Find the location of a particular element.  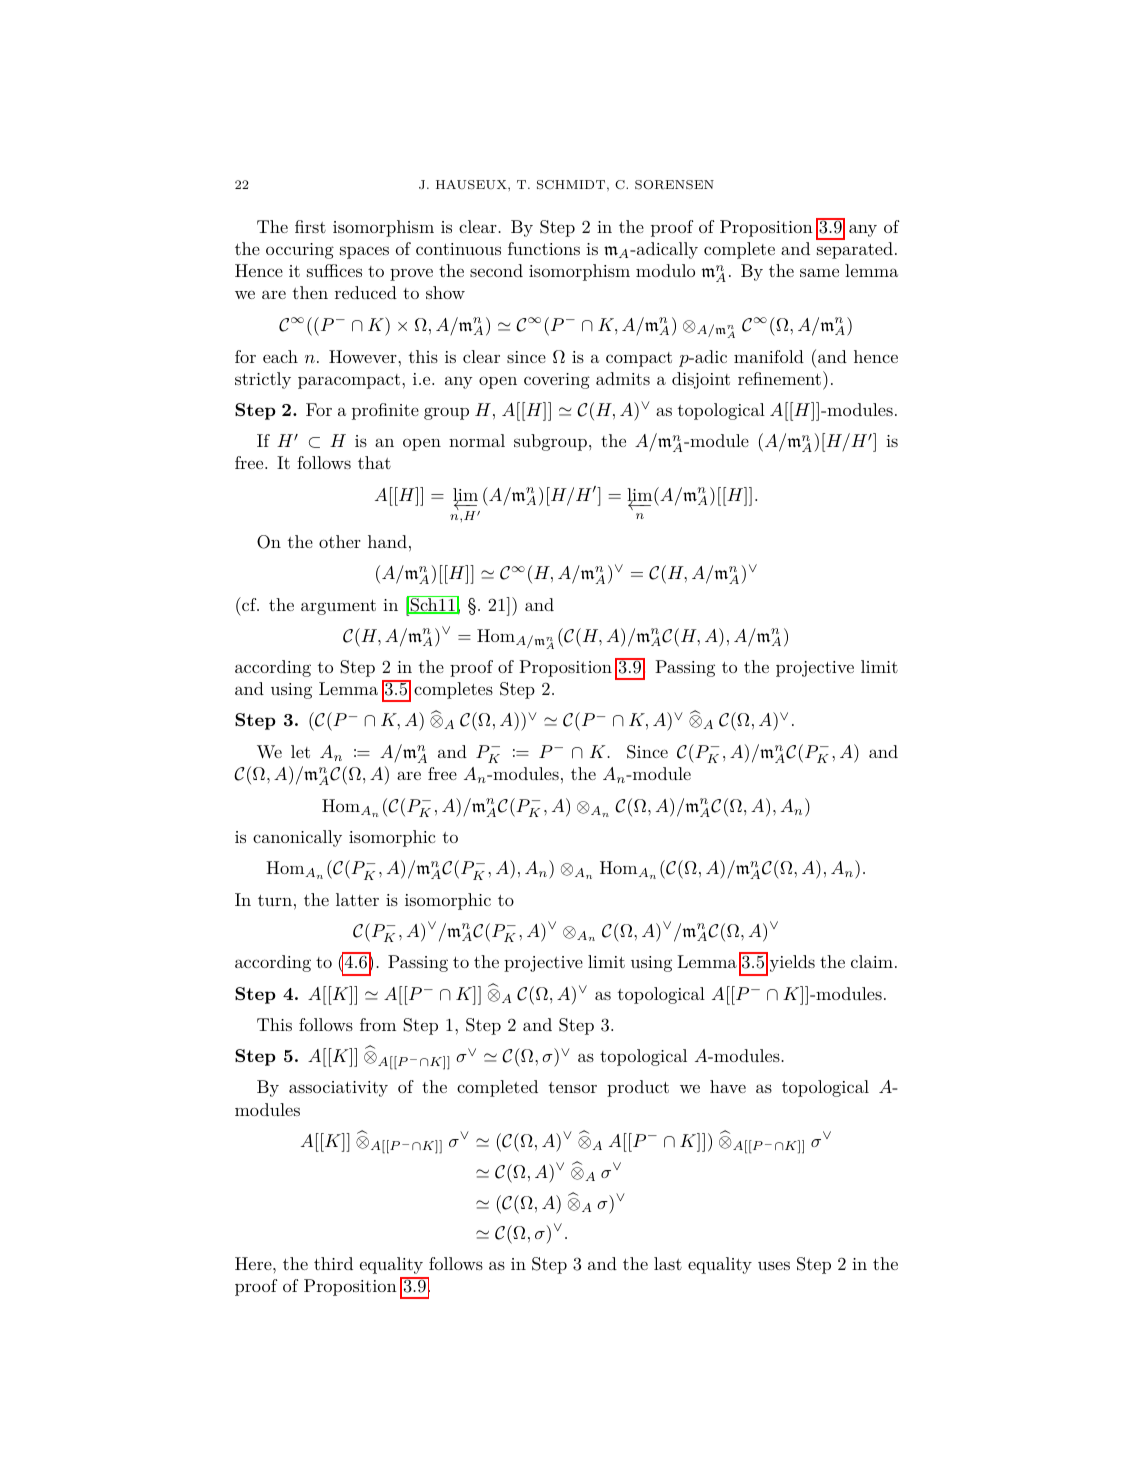

third is located at coordinates (333, 1263).
